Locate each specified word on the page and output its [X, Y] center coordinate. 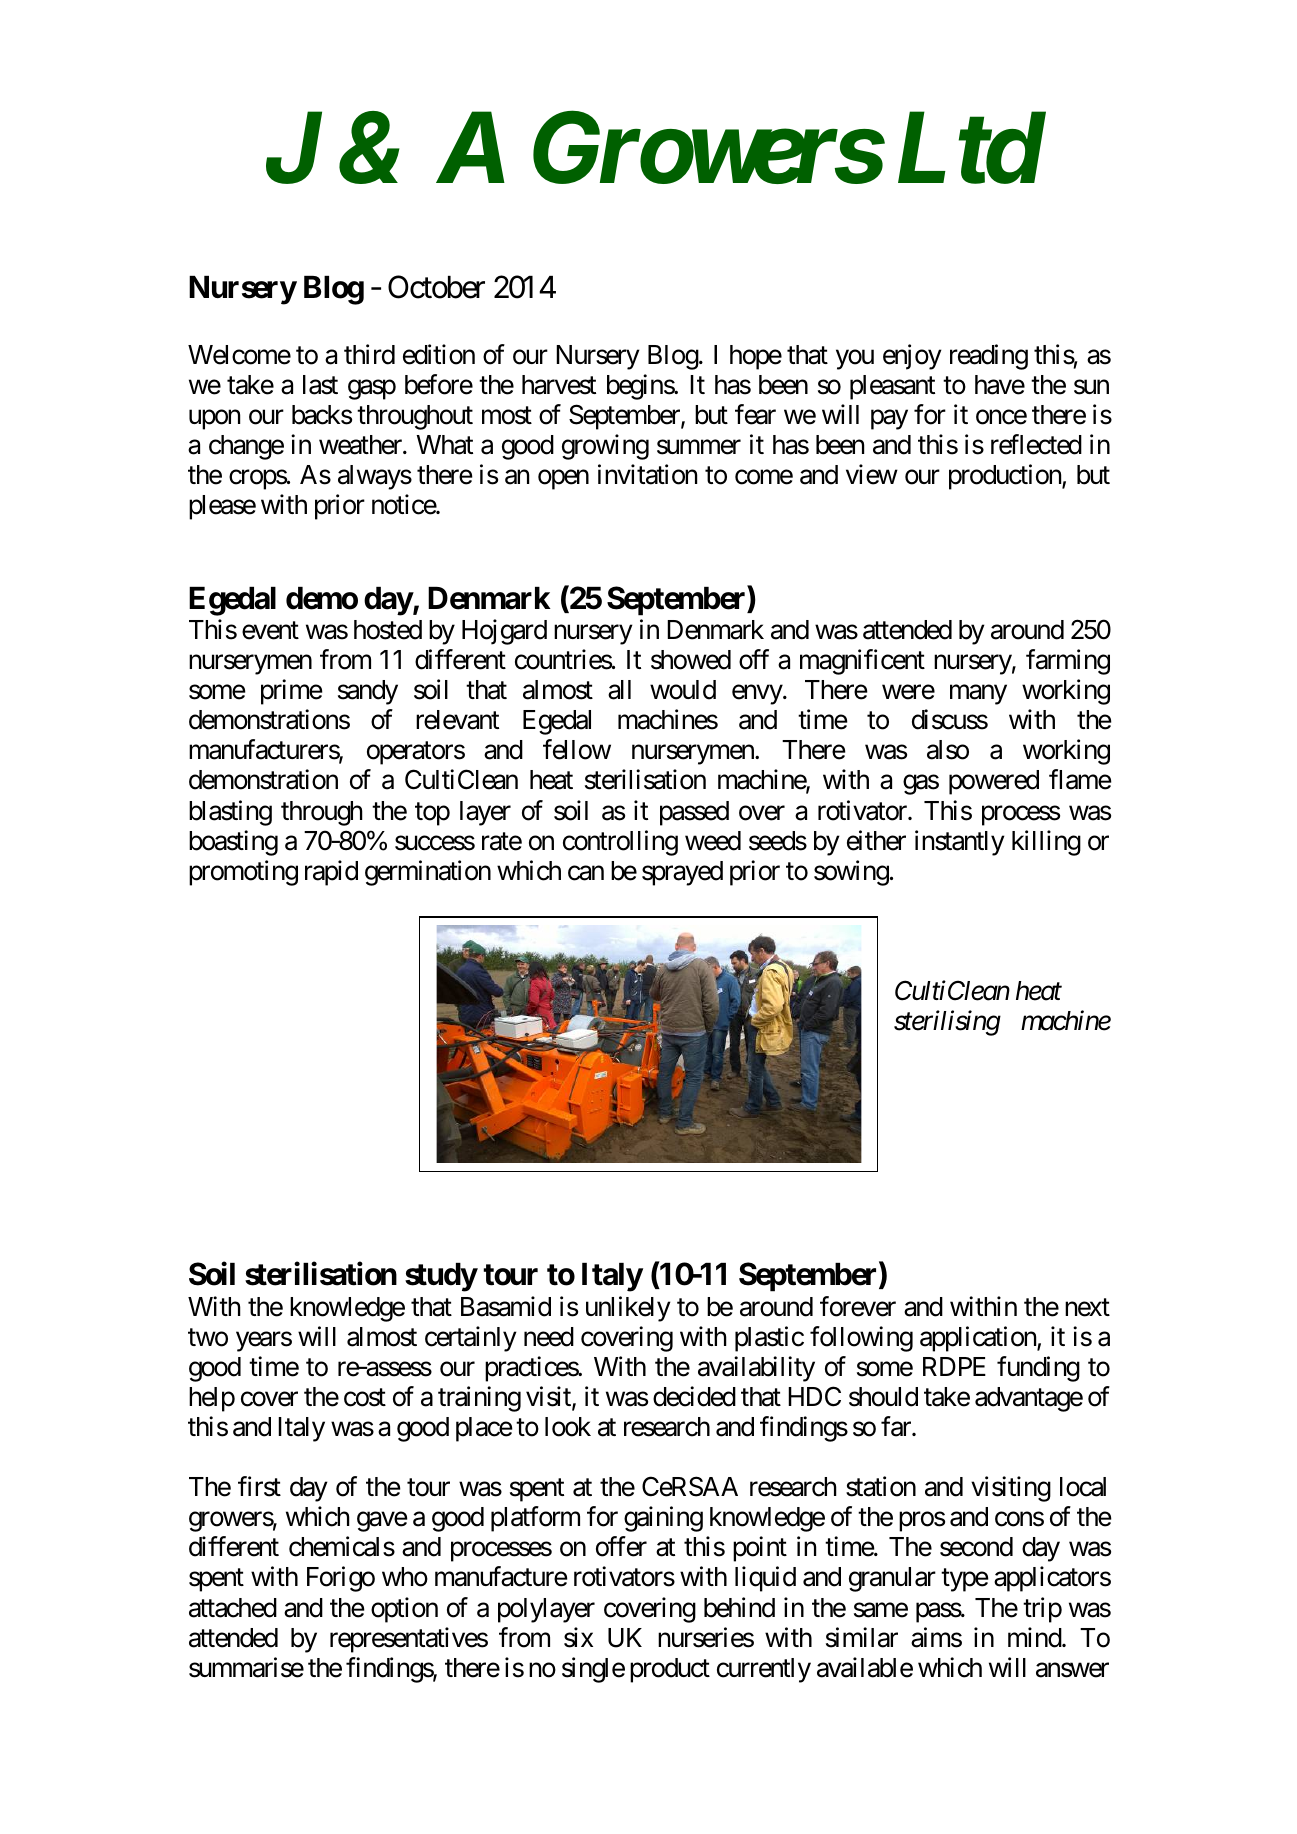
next [1087, 1308]
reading [989, 357]
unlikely [628, 1309]
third [369, 354]
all [619, 690]
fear [755, 414]
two [208, 1338]
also [948, 750]
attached [233, 1608]
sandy [368, 692]
